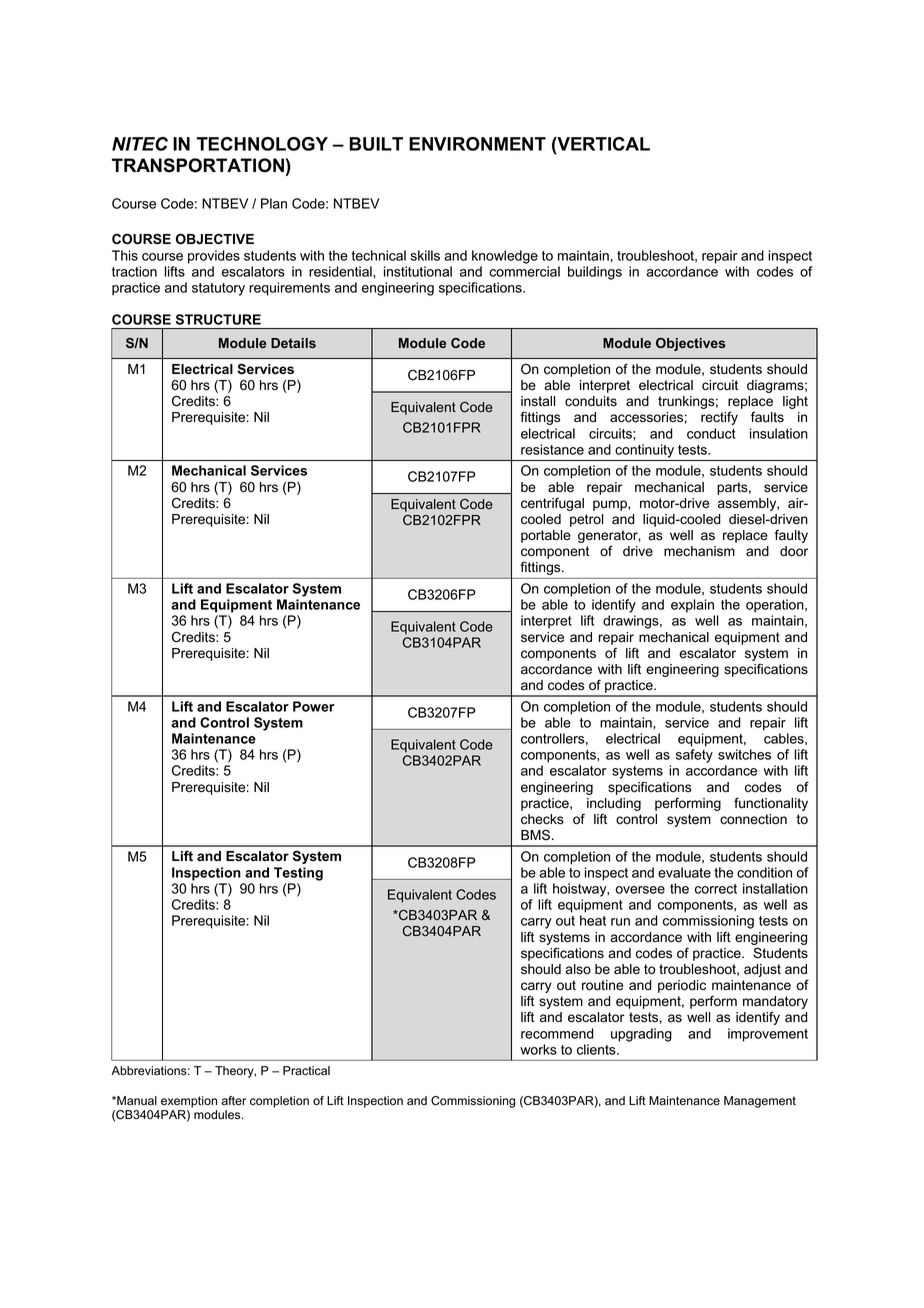  Describe the element at coordinates (262, 144) in the image. I see `TECHNOLOGY` at that location.
